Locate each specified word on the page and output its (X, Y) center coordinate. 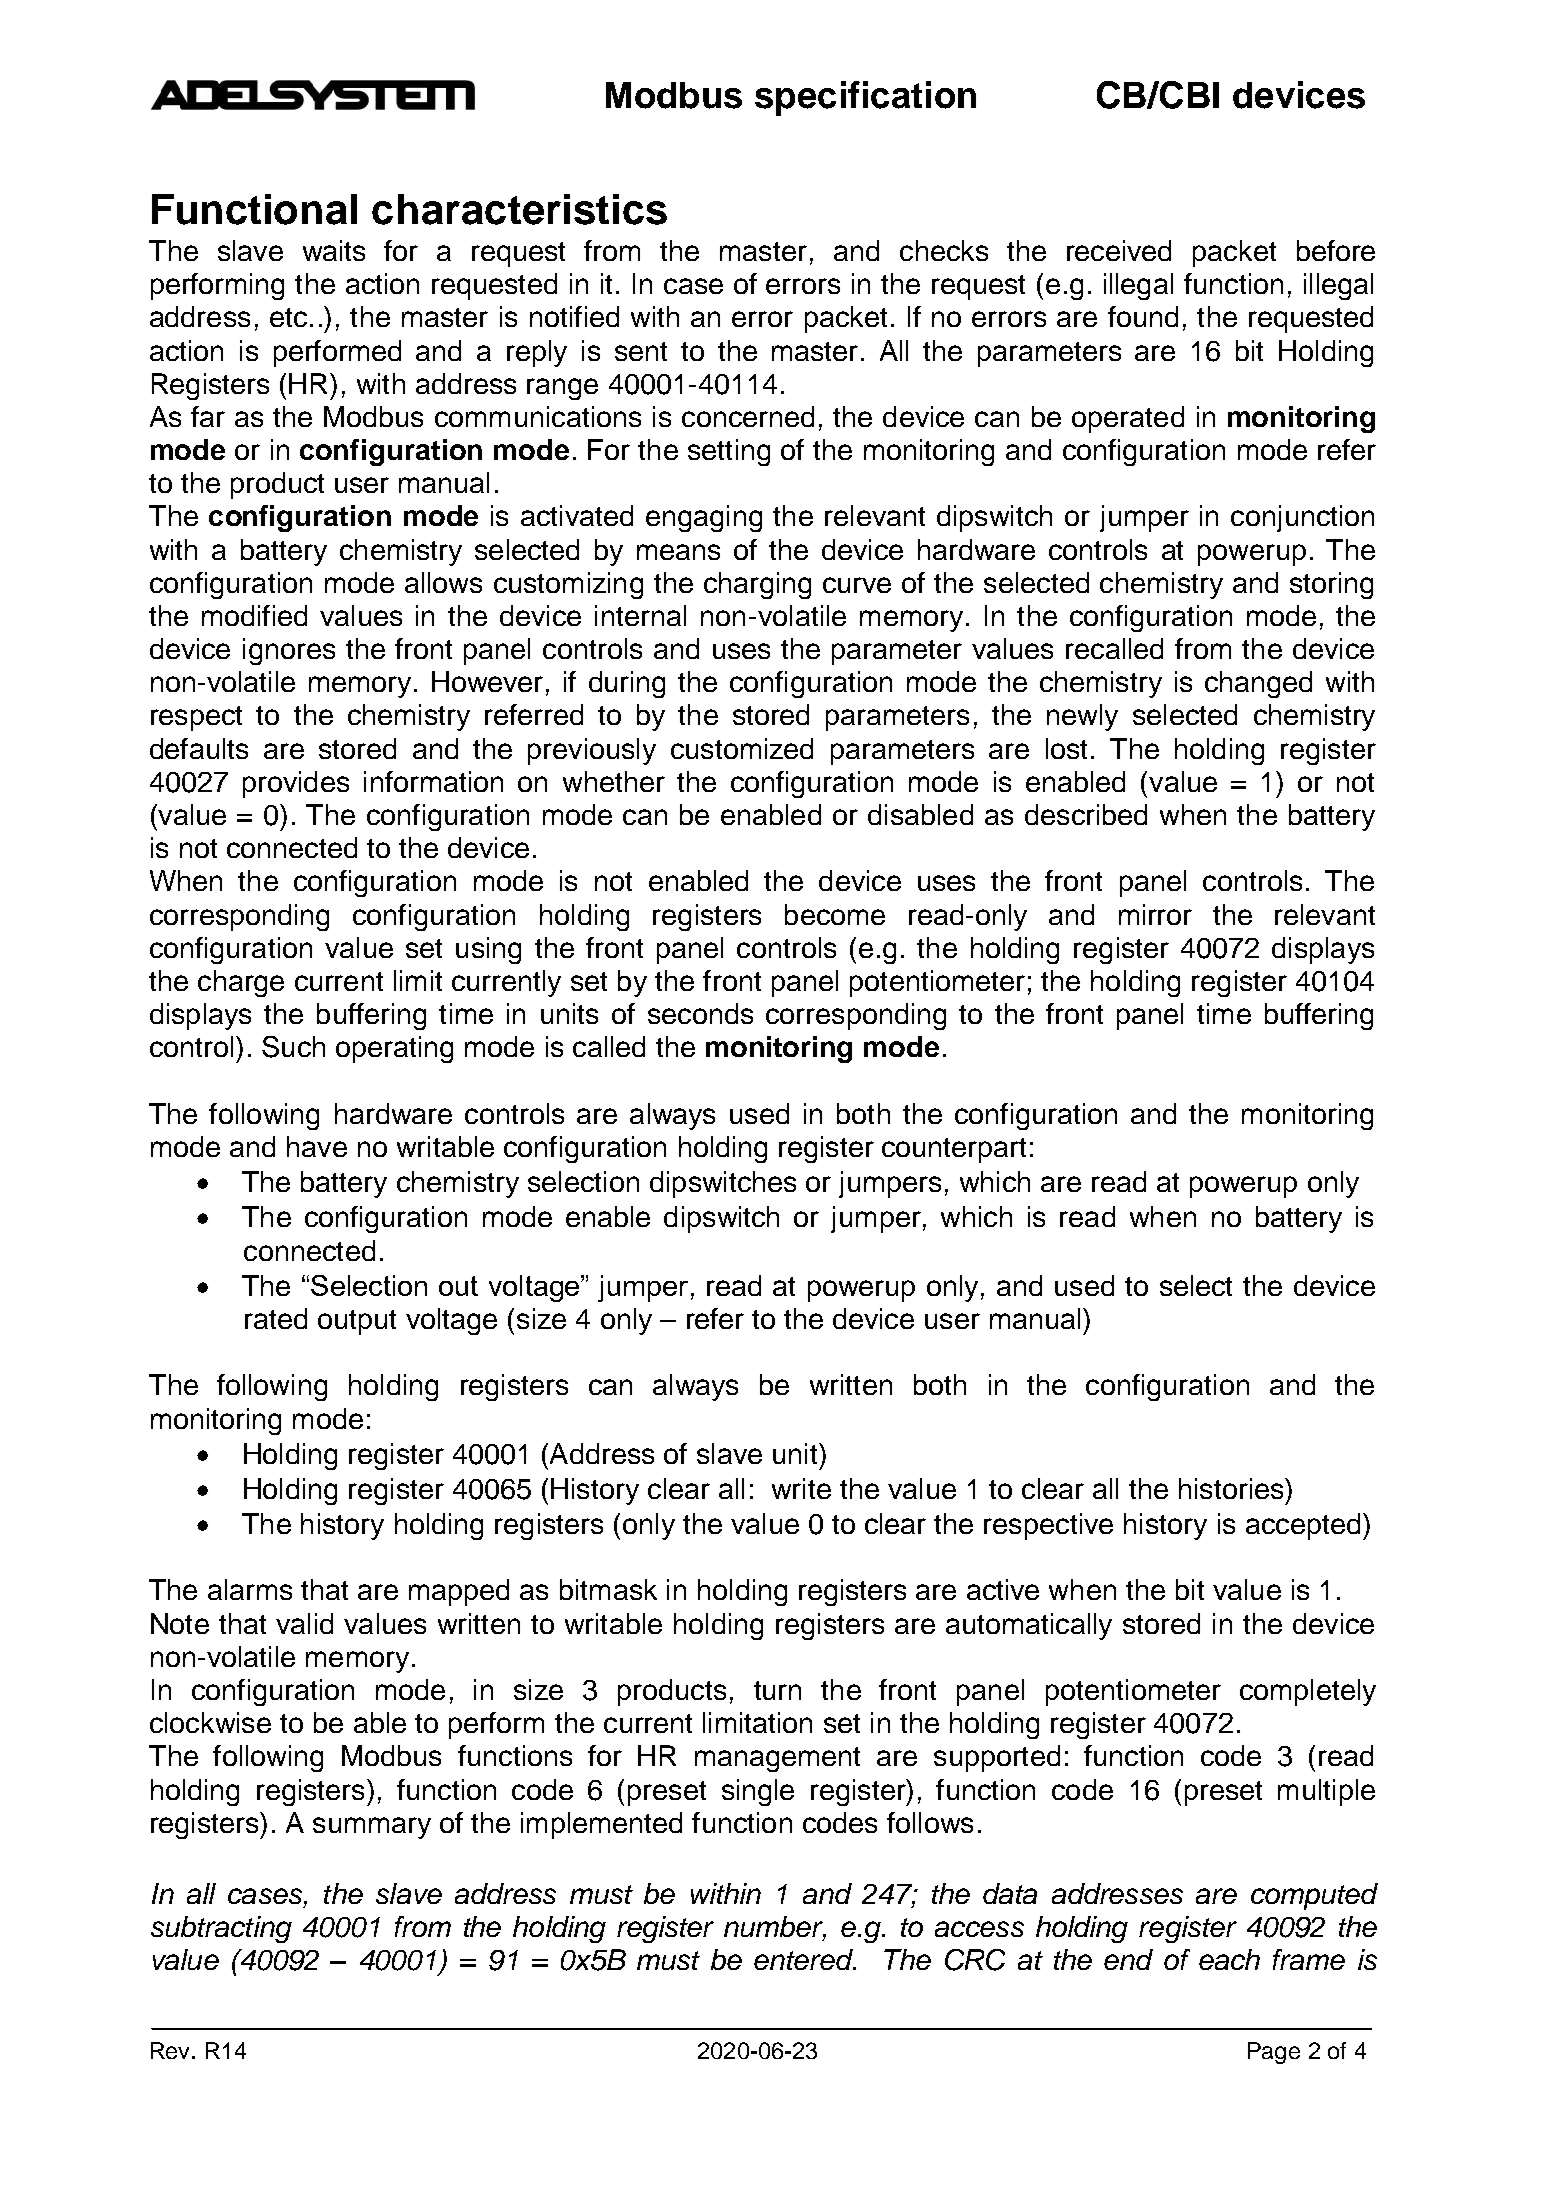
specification (865, 98)
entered (804, 1959)
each (1229, 1959)
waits (334, 250)
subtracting (221, 1929)
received (1119, 250)
